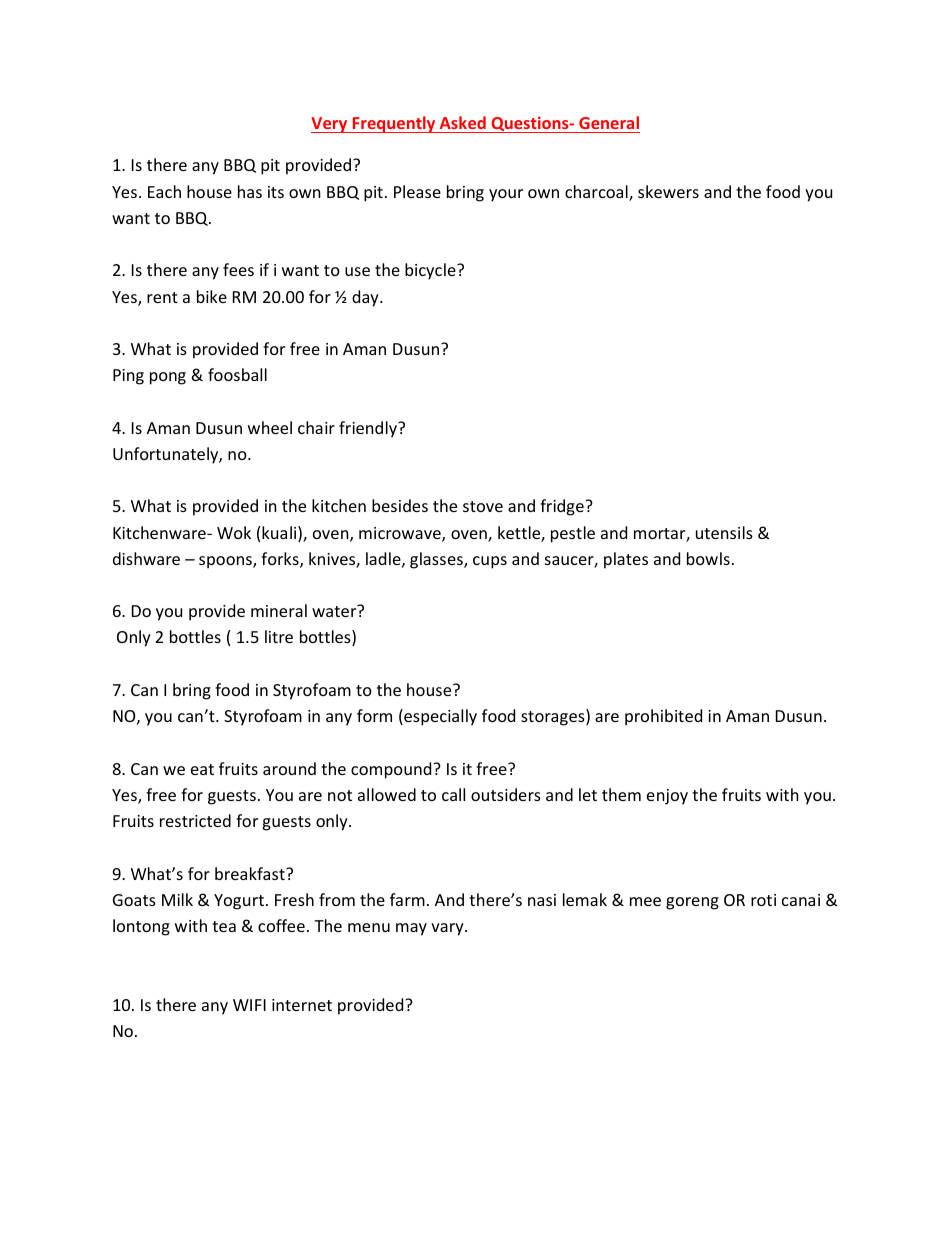 The width and height of the screenshot is (952, 1233). What do you see at coordinates (708, 558) in the screenshot?
I see `bowls` at bounding box center [708, 558].
